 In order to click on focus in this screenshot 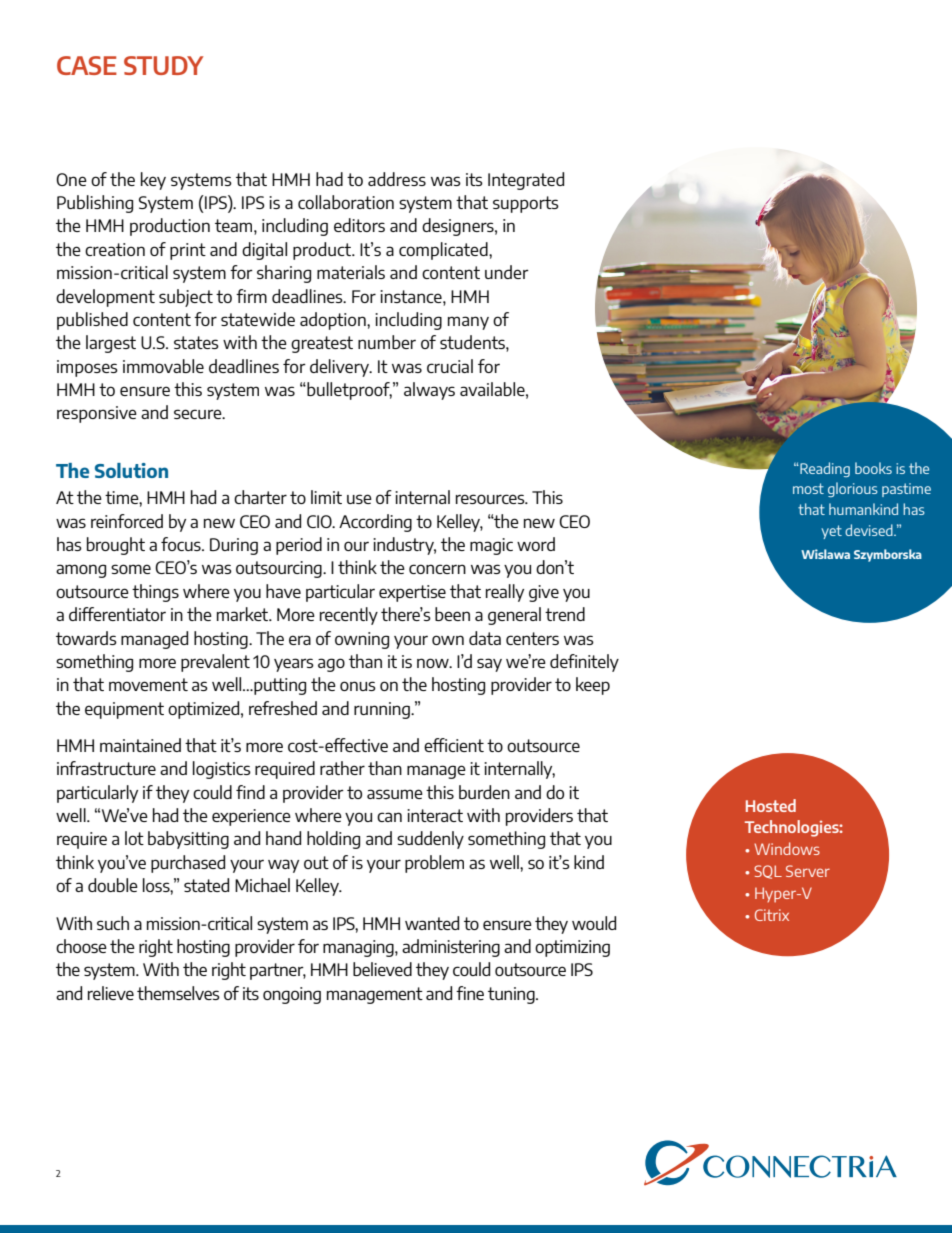, I will do `click(182, 544)`.
